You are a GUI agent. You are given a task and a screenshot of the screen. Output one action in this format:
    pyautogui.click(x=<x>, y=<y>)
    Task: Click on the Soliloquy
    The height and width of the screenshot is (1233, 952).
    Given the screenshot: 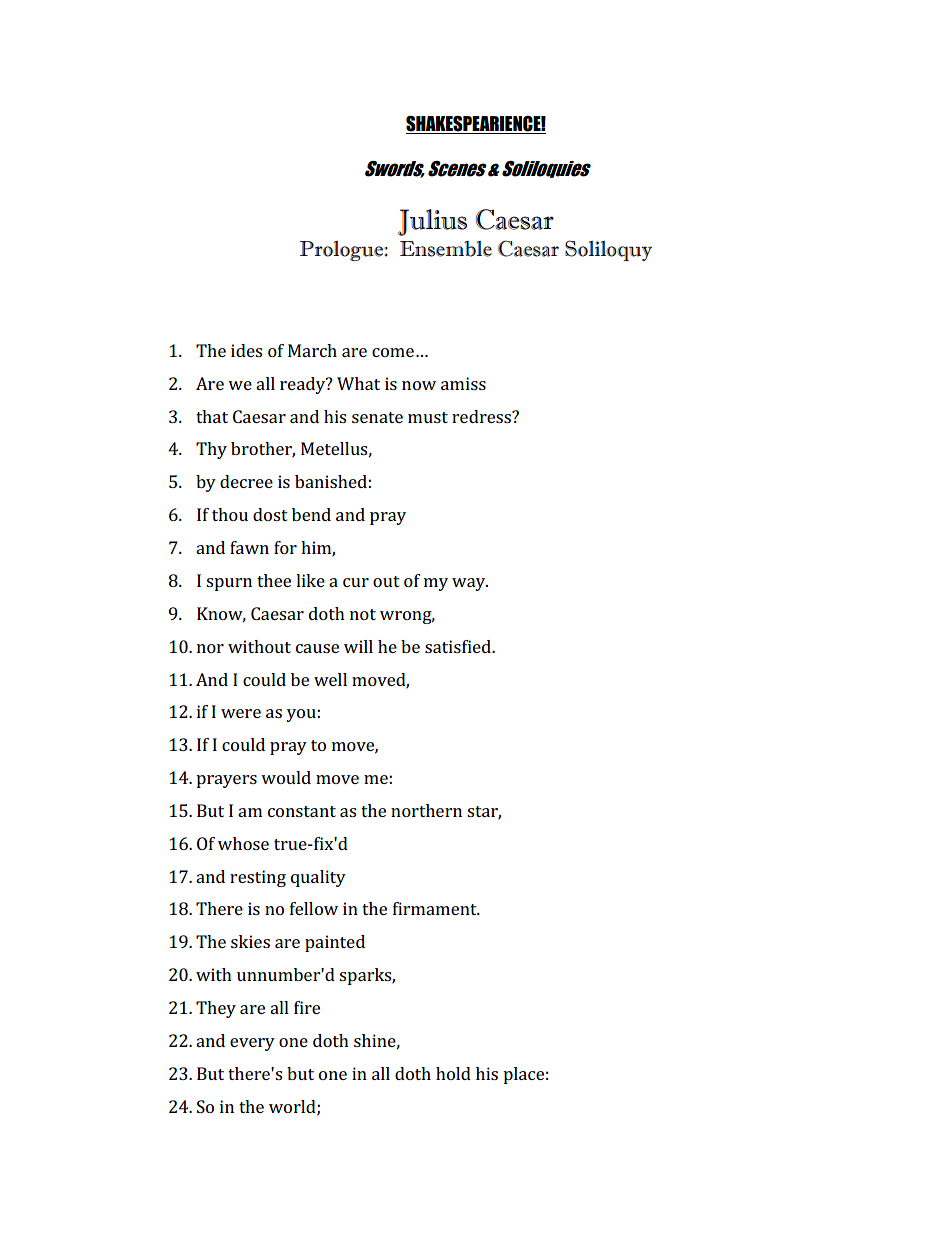 What is the action you would take?
    pyautogui.click(x=608, y=250)
